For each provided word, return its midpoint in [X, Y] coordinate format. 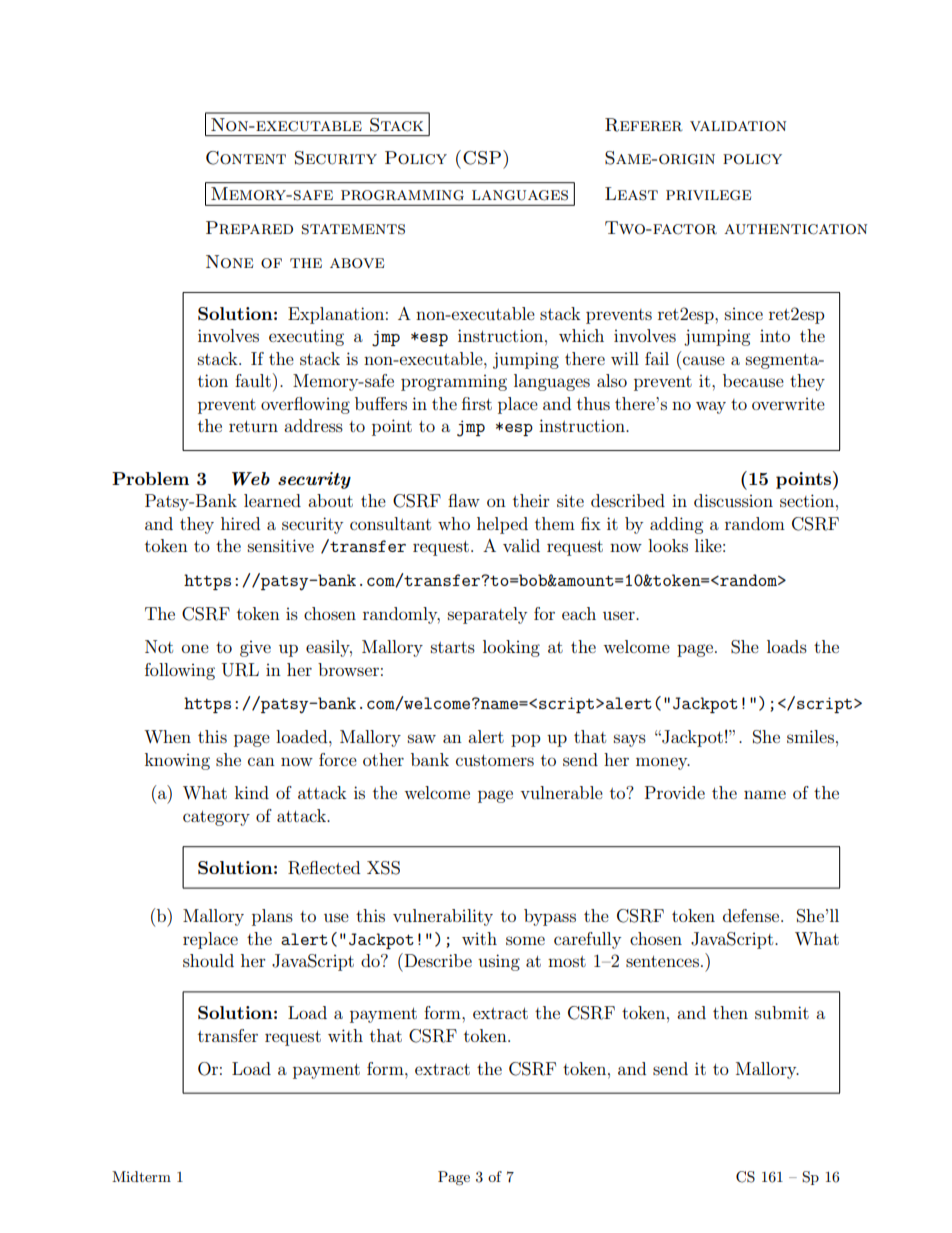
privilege [708, 195]
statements [353, 229]
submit [782, 1012]
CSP [482, 158]
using [499, 962]
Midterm [141, 1176]
